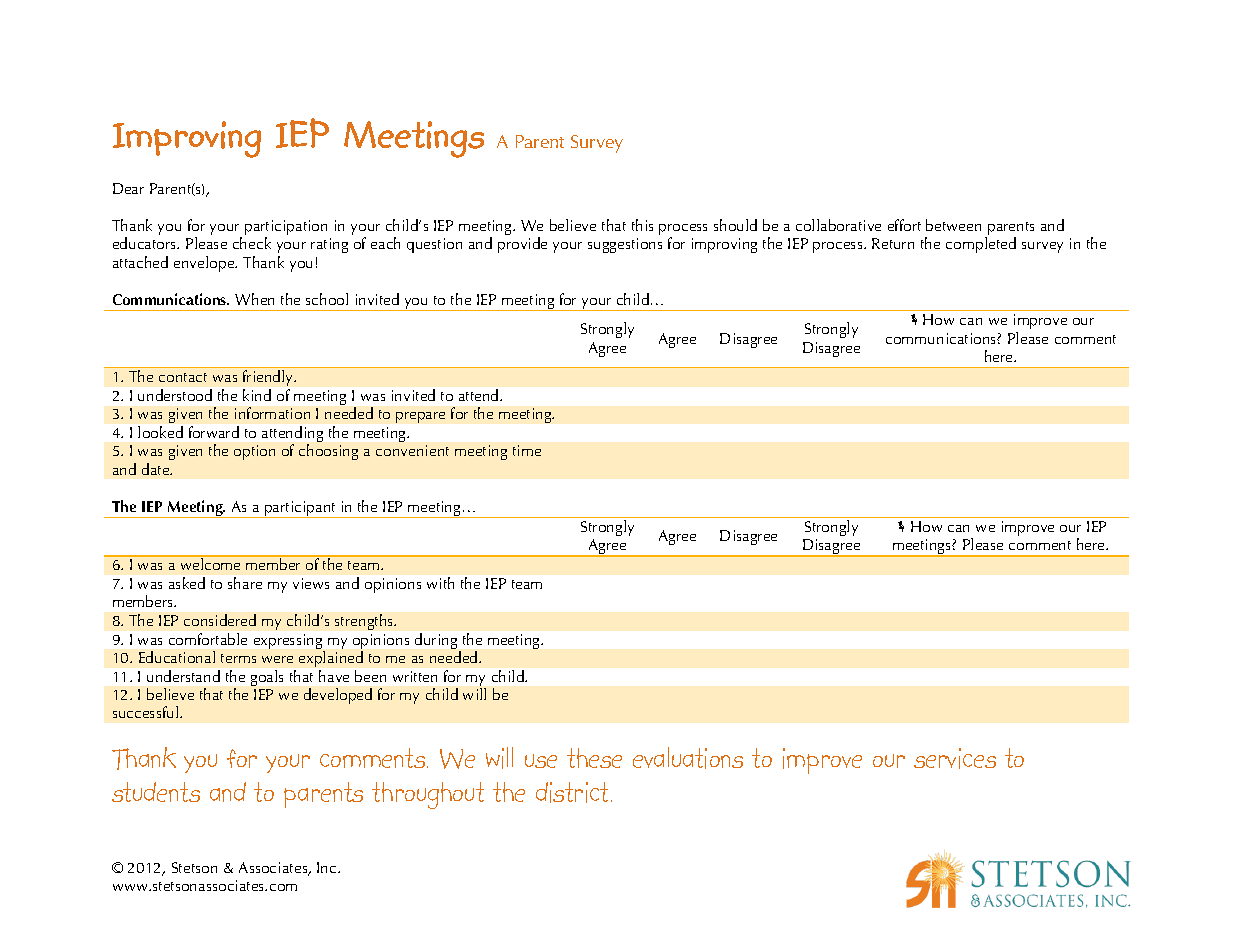  Describe the element at coordinates (955, 758) in the page. I see `services` at that location.
